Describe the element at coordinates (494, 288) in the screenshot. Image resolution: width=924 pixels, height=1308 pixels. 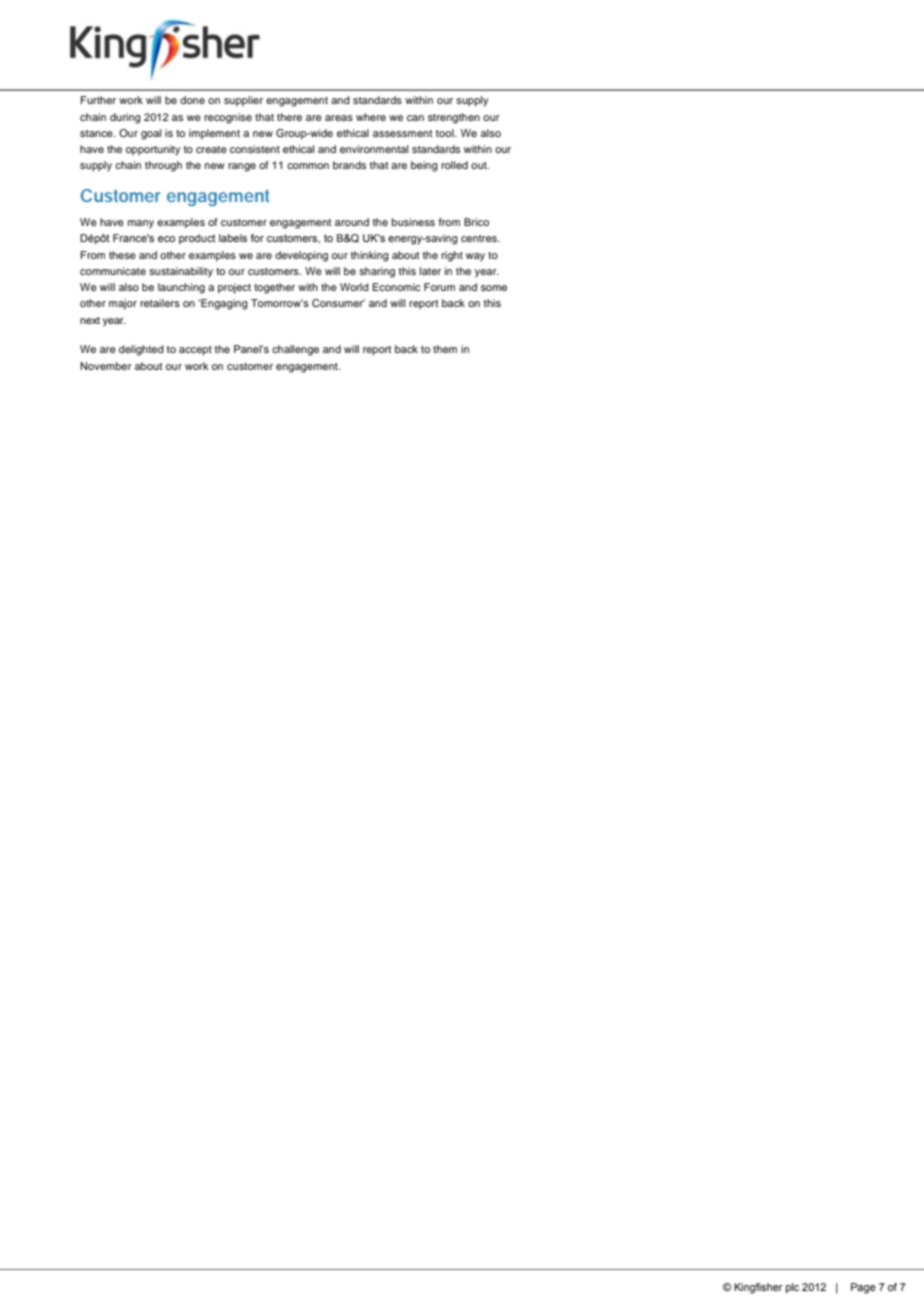
I see `some` at that location.
